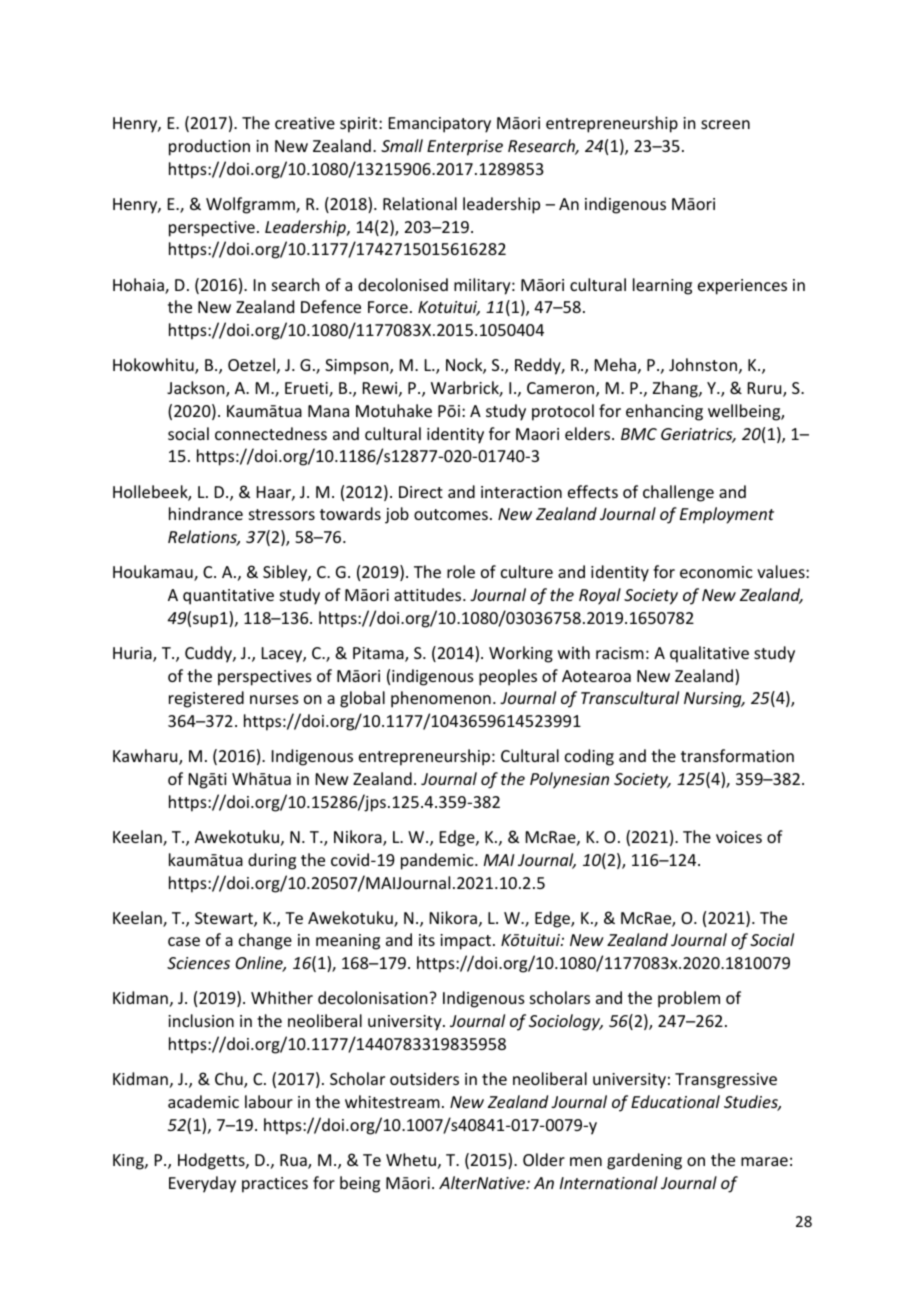 This image has height=1308, width=924. I want to click on during, so click(272, 861).
